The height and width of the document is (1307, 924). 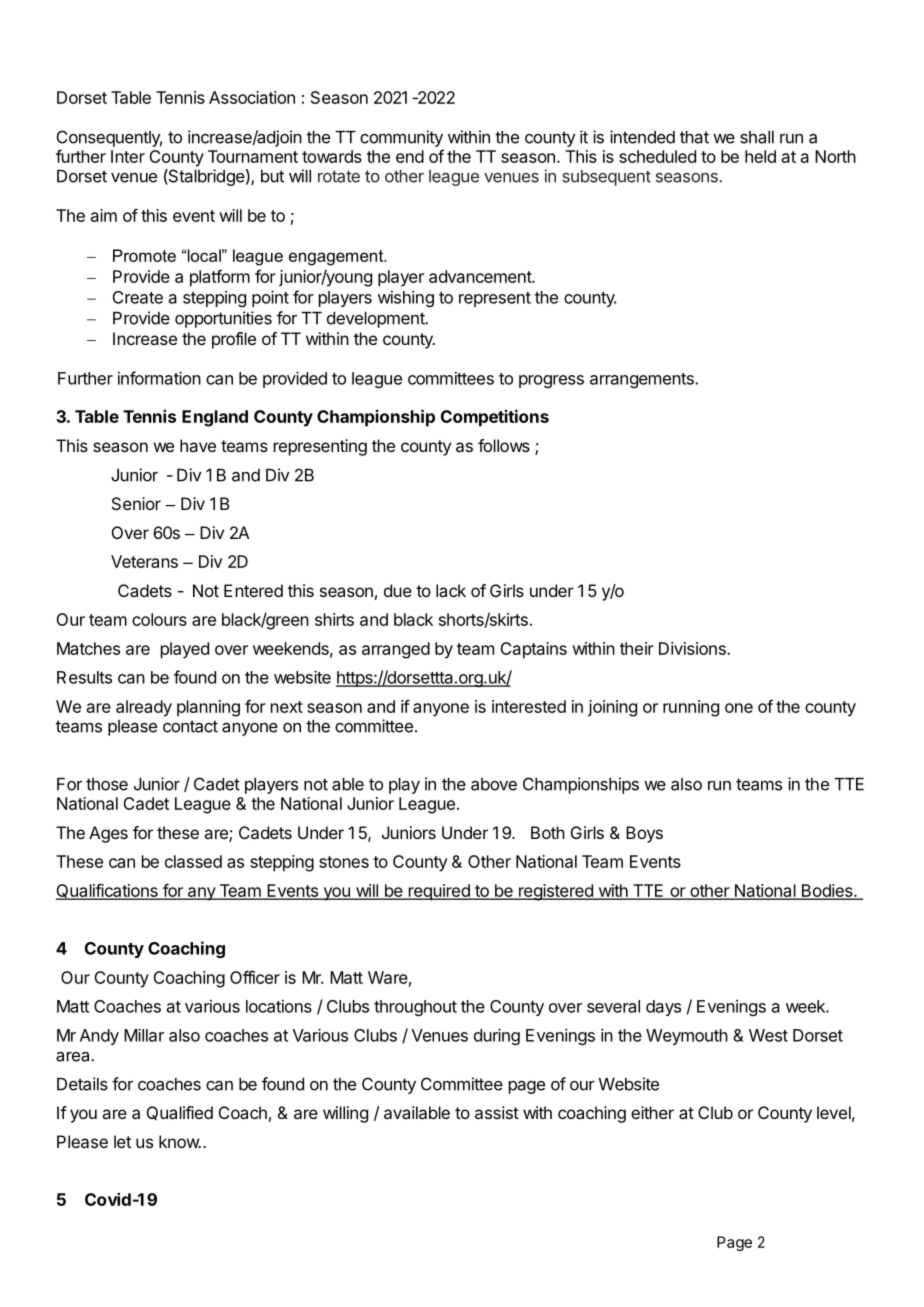 I want to click on community, so click(x=401, y=138).
